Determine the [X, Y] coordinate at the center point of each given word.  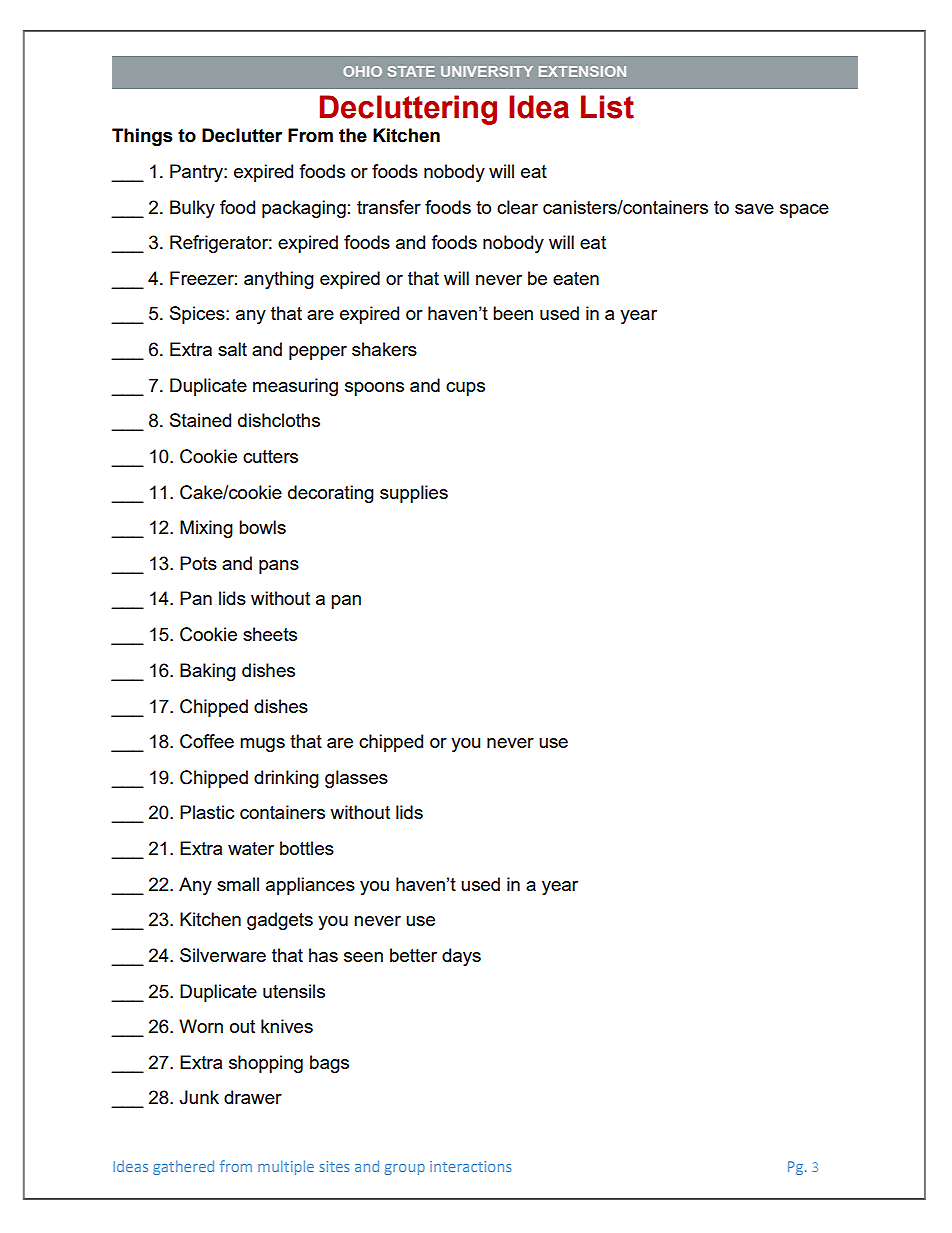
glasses [356, 779]
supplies [414, 494]
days [461, 957]
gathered [183, 1167]
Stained [200, 420]
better [413, 955]
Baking [208, 672]
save [754, 209]
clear [517, 207]
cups [465, 389]
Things [142, 137]
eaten [576, 278]
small [238, 884]
